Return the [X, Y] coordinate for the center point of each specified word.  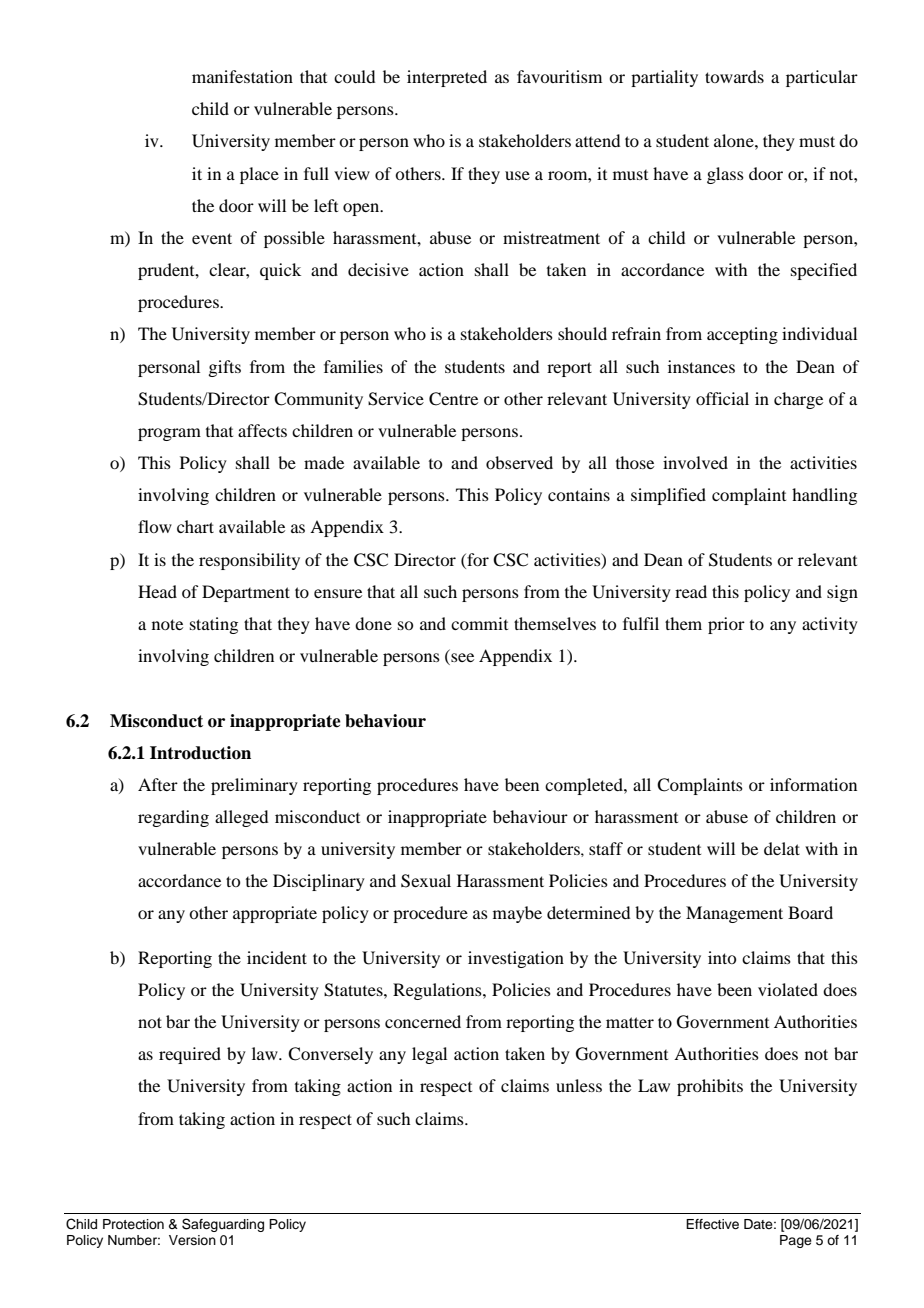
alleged [241, 818]
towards [734, 76]
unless [579, 1085]
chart [195, 526]
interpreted [447, 78]
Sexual [426, 881]
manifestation [242, 76]
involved [695, 462]
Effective [712, 1224]
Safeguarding [223, 1225]
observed [519, 462]
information [813, 784]
